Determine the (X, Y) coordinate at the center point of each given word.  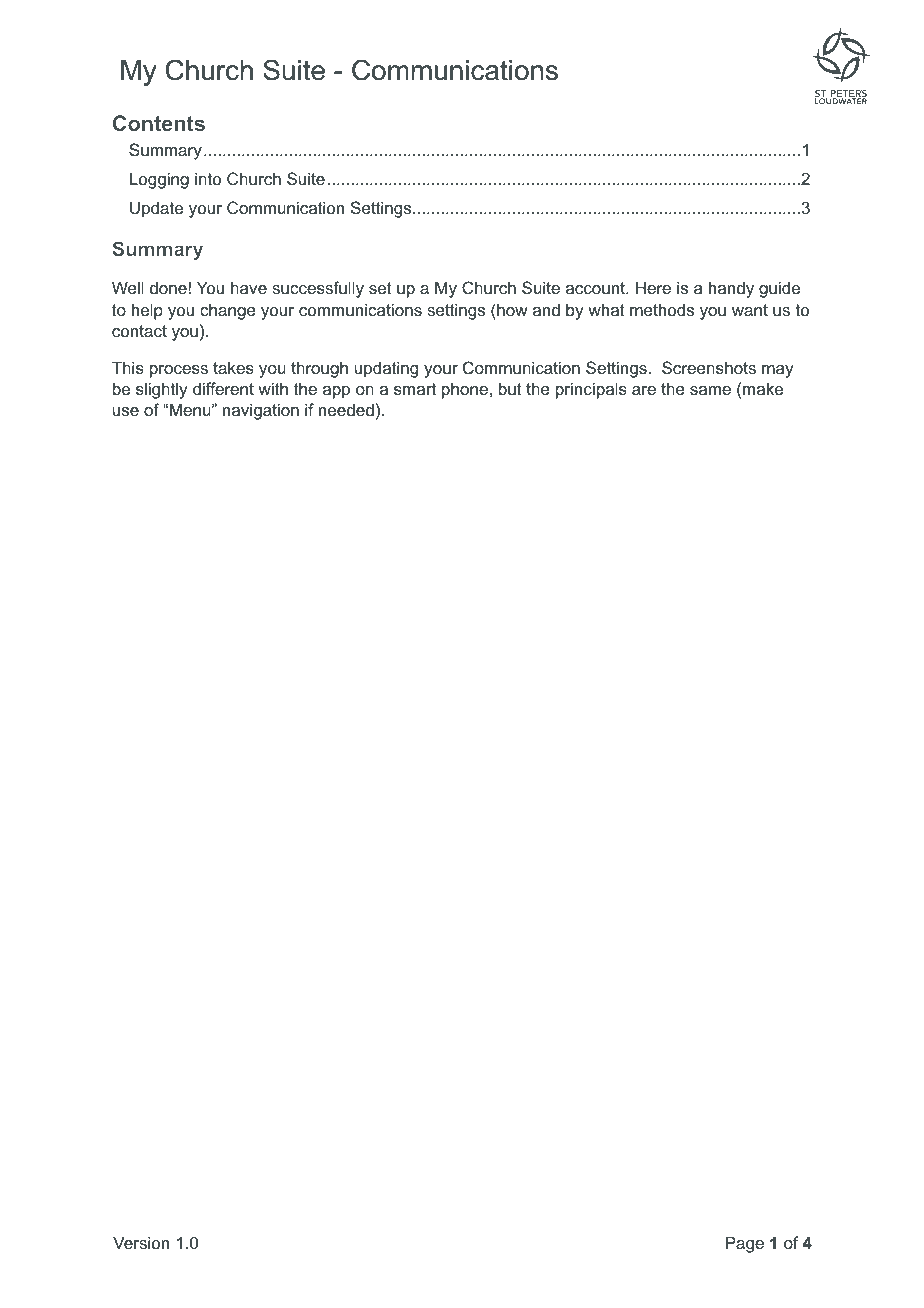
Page (745, 1244)
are (644, 390)
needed (346, 409)
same (710, 390)
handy (731, 289)
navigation (261, 411)
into (208, 178)
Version (141, 1242)
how (511, 309)
